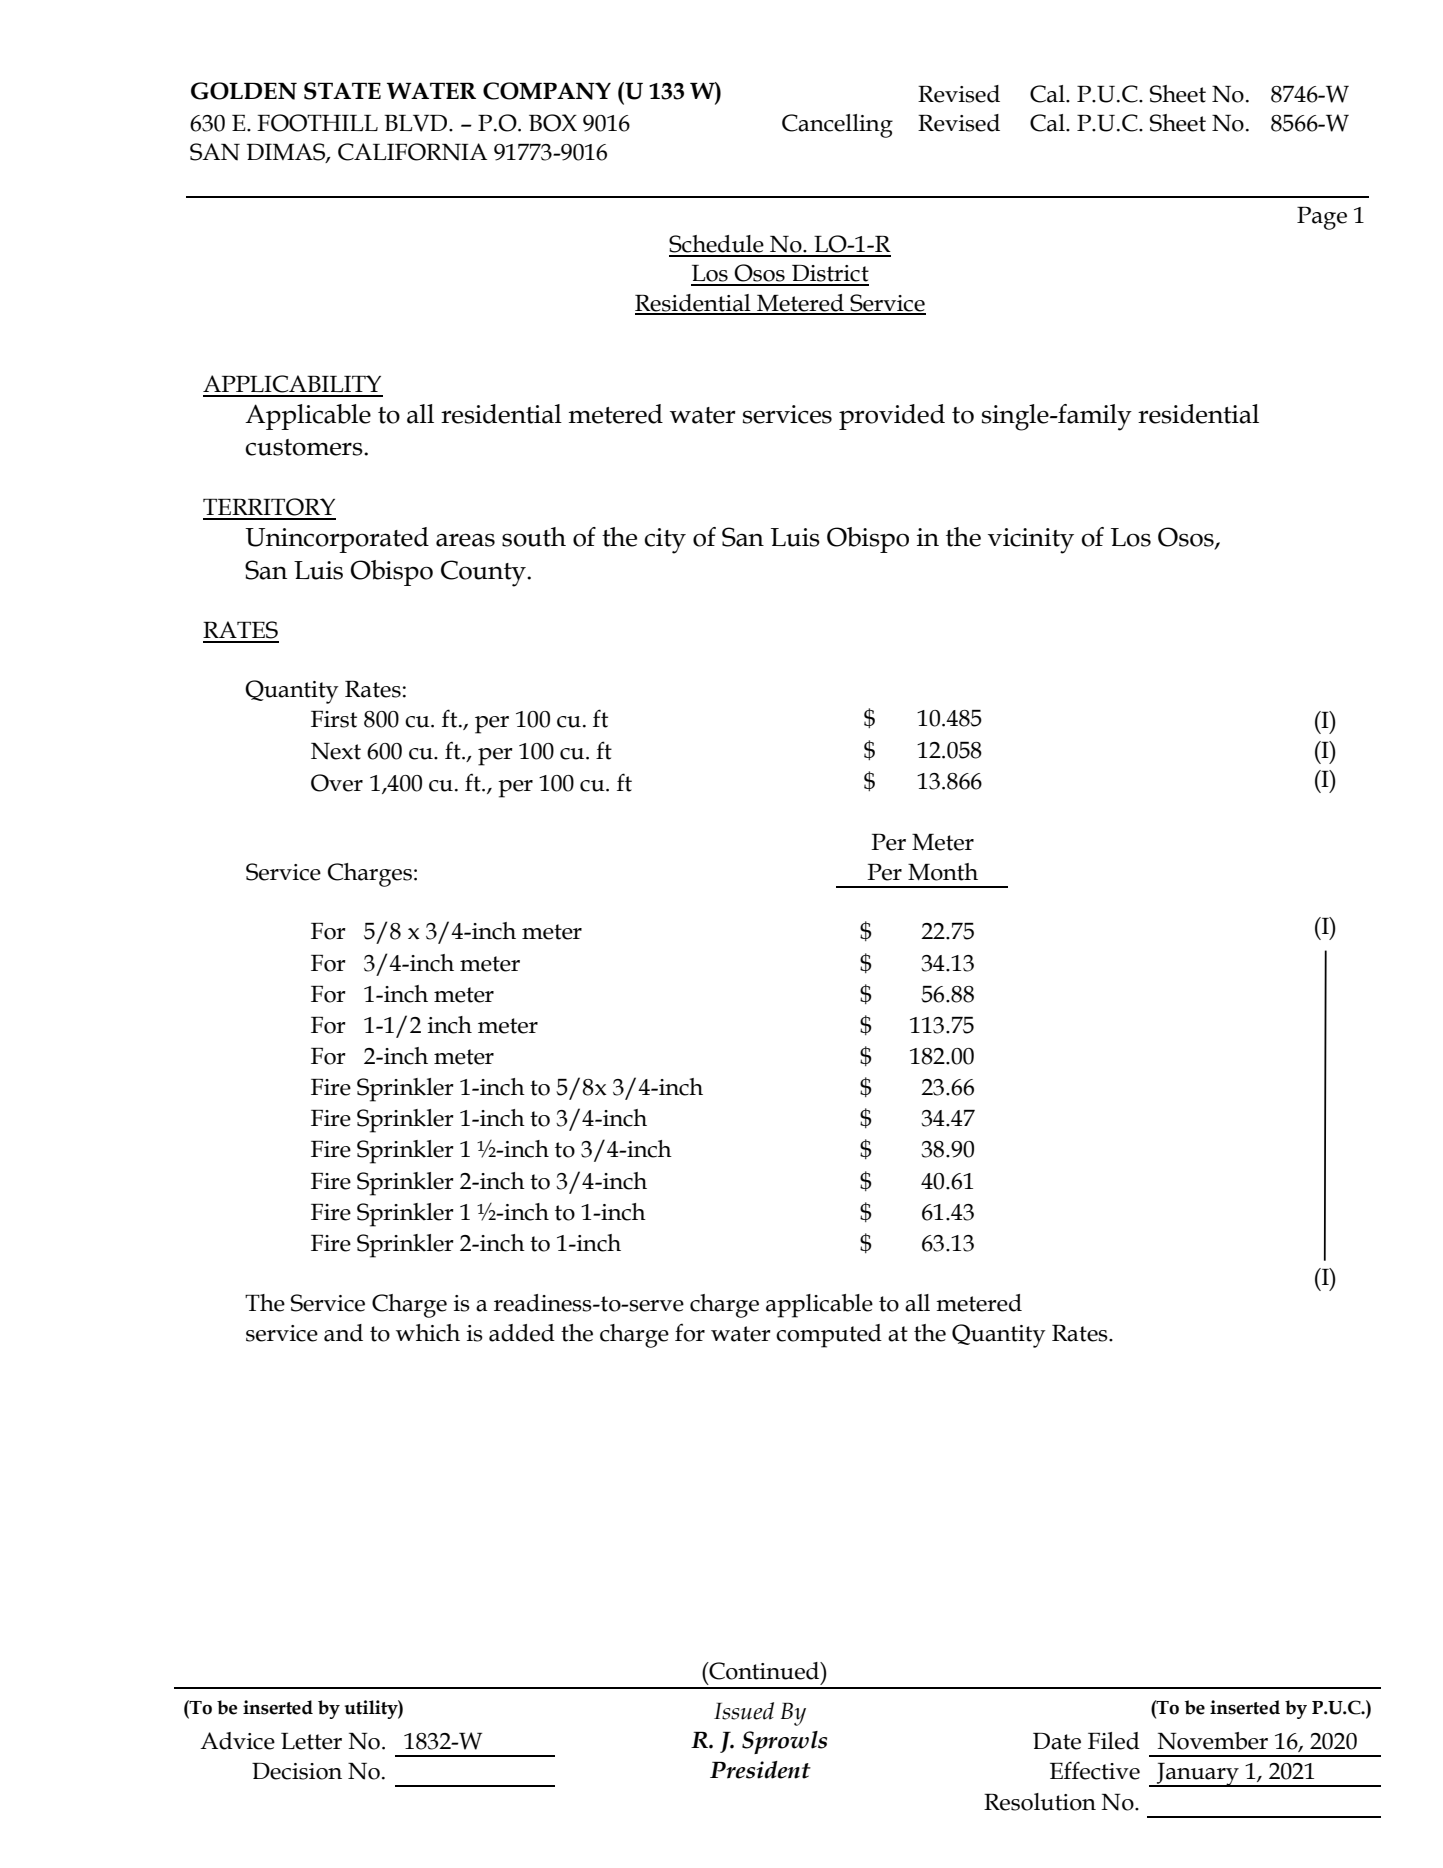  What do you see at coordinates (837, 126) in the image?
I see `Cancelling` at bounding box center [837, 126].
